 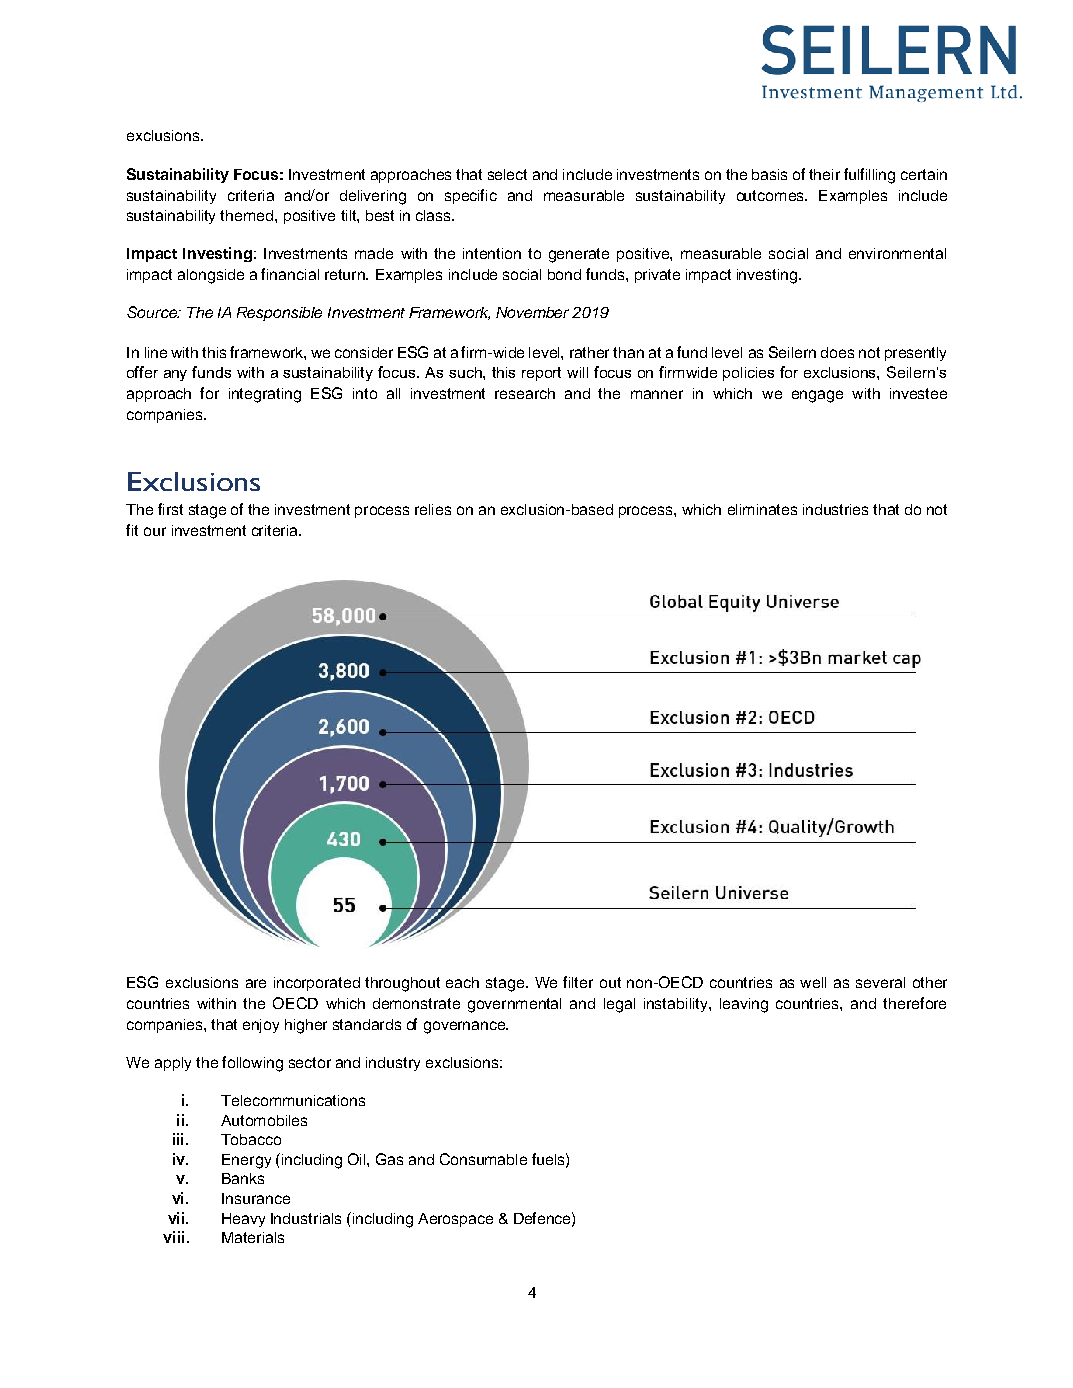 What do you see at coordinates (433, 509) in the document?
I see `relies` at bounding box center [433, 509].
